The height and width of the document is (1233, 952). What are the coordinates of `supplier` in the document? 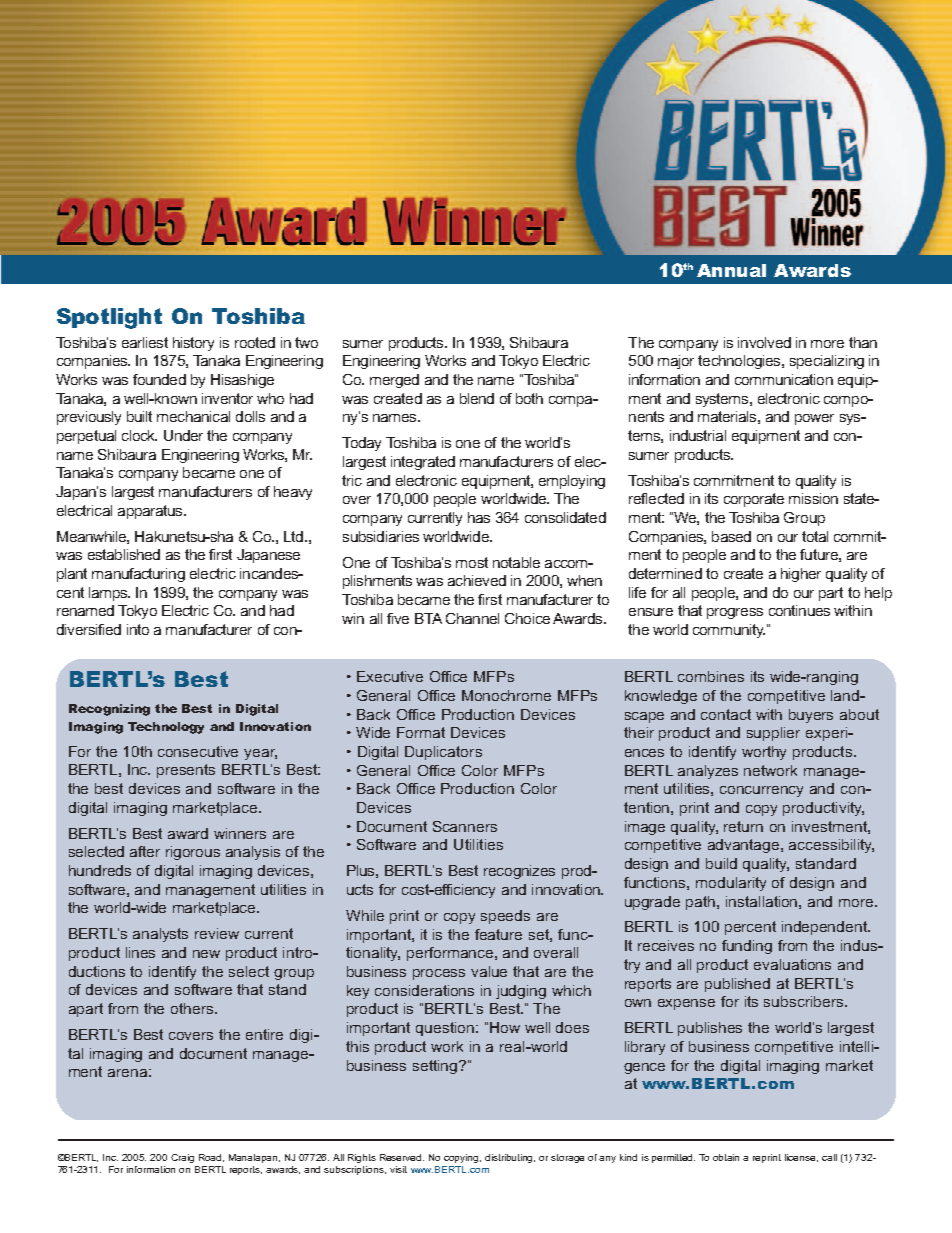 It's located at (773, 734).
